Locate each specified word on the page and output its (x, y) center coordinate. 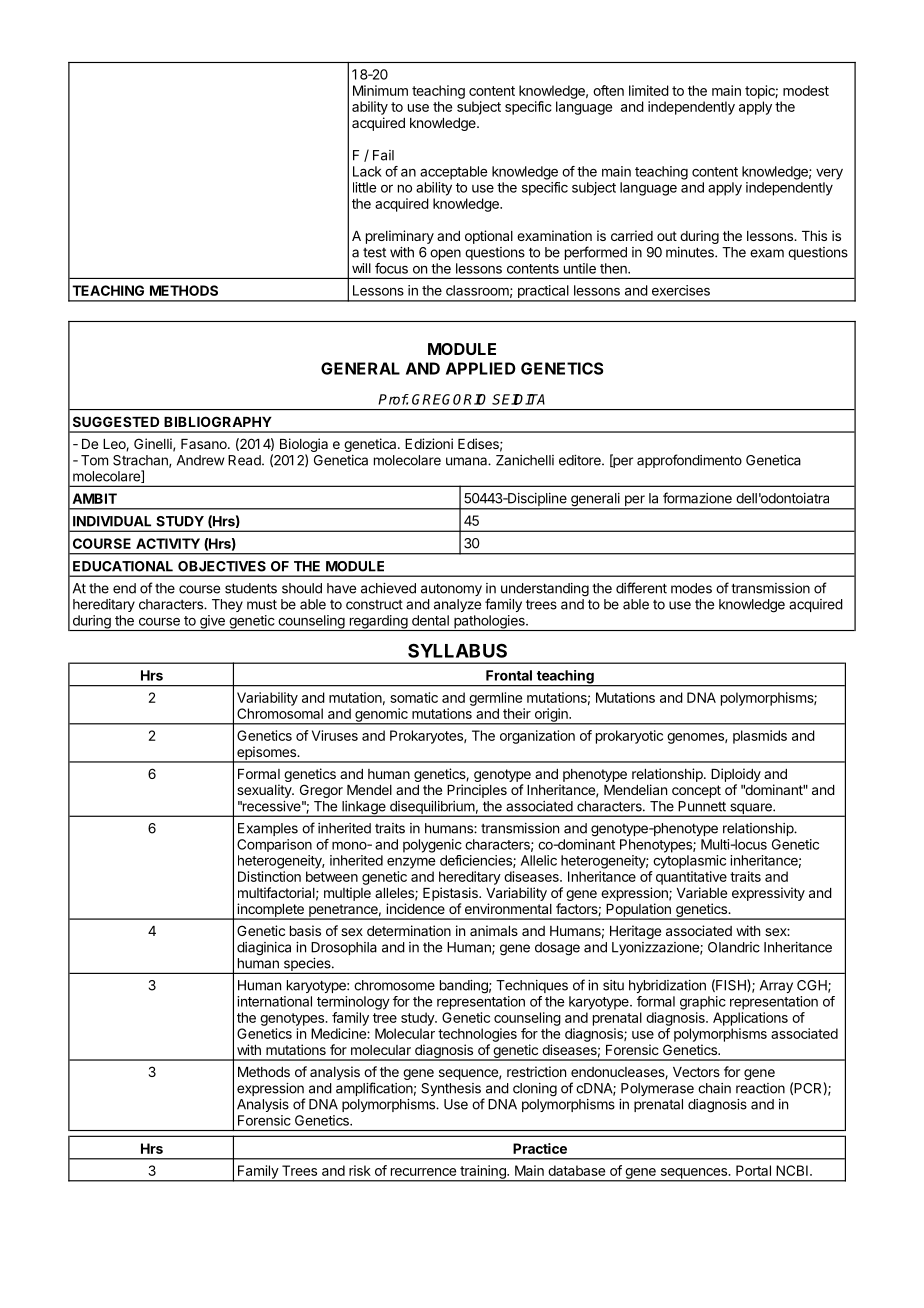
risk (360, 1170)
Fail (383, 155)
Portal (753, 1170)
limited (649, 90)
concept (696, 791)
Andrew (200, 460)
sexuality (265, 791)
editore (581, 460)
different (641, 588)
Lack (367, 171)
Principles (477, 791)
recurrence (423, 1172)
